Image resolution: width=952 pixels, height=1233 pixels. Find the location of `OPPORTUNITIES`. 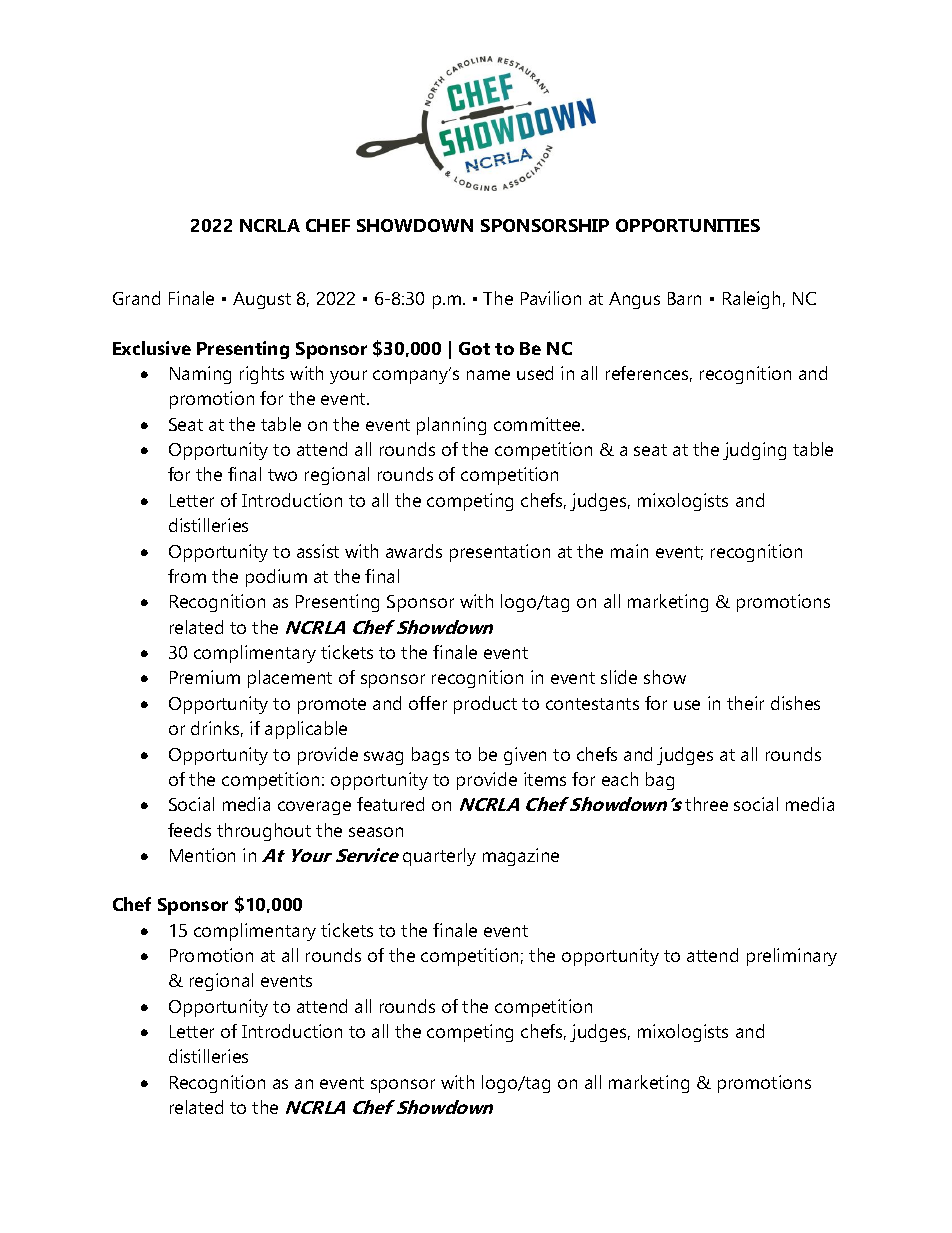

OPPORTUNITIES is located at coordinates (688, 225).
